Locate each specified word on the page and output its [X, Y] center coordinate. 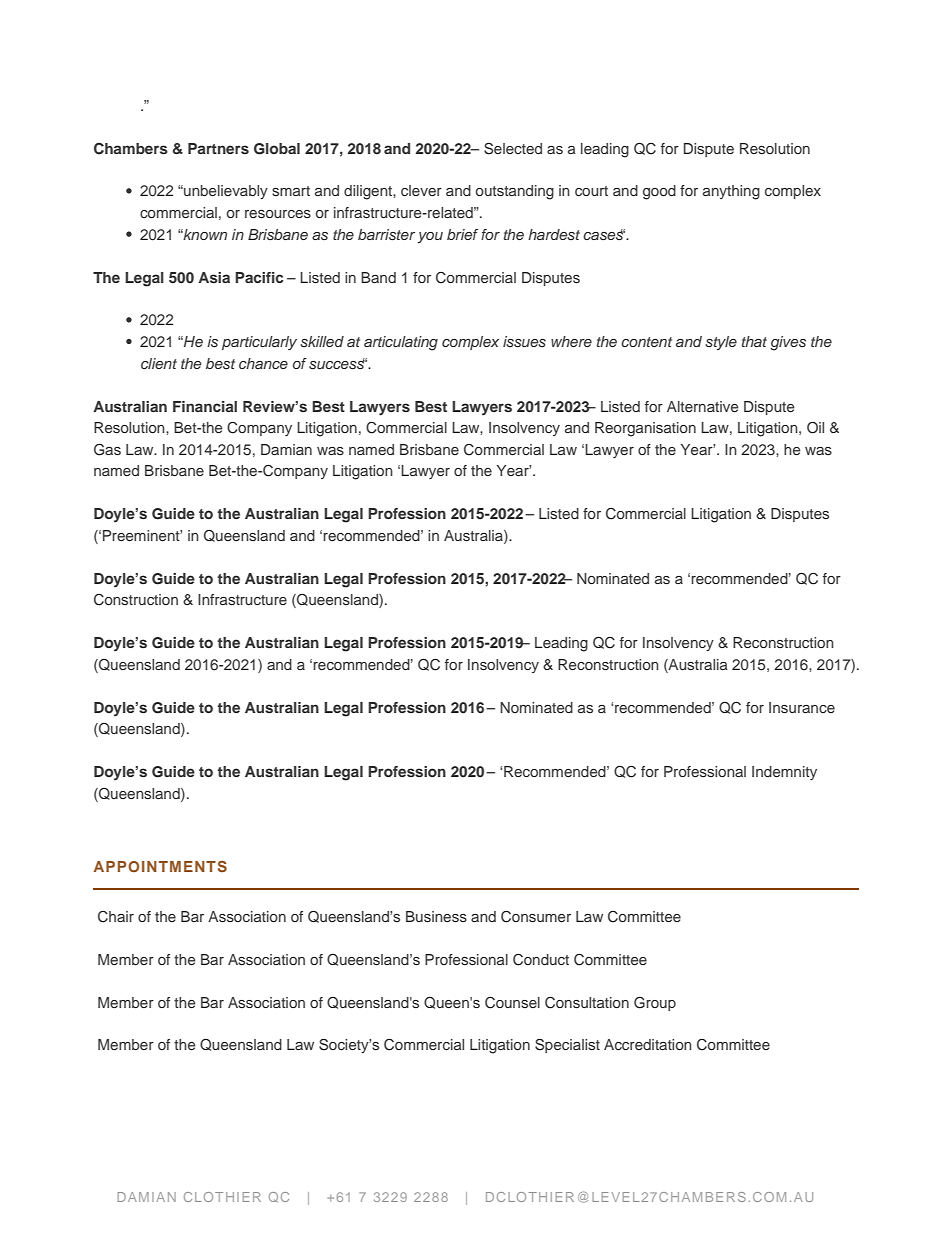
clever [421, 190]
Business [436, 916]
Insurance [802, 707]
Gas [107, 449]
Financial [205, 406]
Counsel [512, 1003]
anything [731, 192]
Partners [218, 148]
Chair [116, 917]
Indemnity [784, 773]
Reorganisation [645, 429]
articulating [401, 343]
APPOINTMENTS [160, 866]
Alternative [703, 406]
